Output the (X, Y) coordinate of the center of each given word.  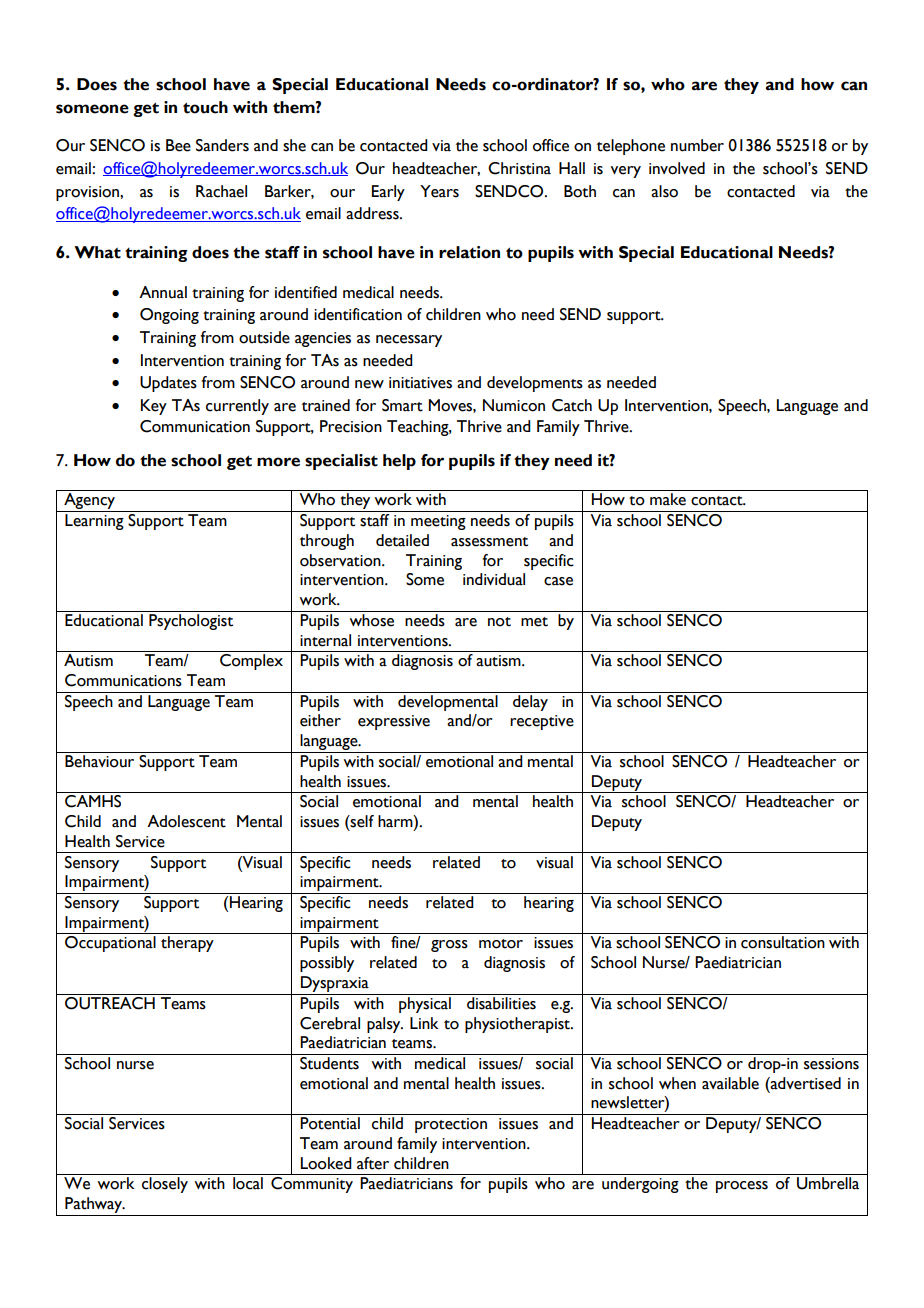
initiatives (420, 383)
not (499, 622)
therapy (187, 944)
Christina (519, 168)
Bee (178, 145)
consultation (783, 942)
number (697, 145)
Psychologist (191, 622)
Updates (168, 384)
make (668, 499)
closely (165, 1185)
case (558, 581)
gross (449, 946)
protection (451, 1125)
